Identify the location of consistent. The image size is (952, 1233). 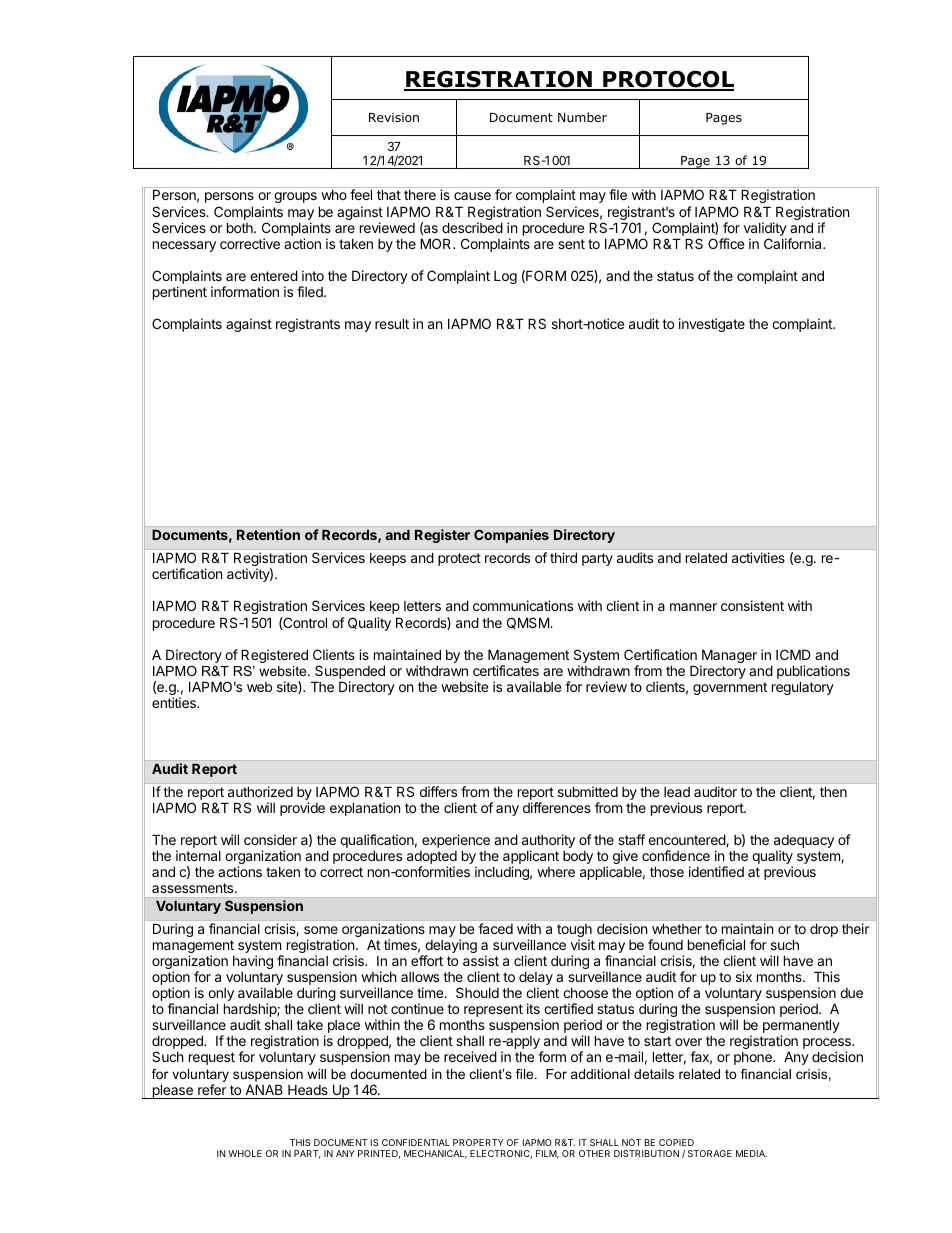
(752, 605).
